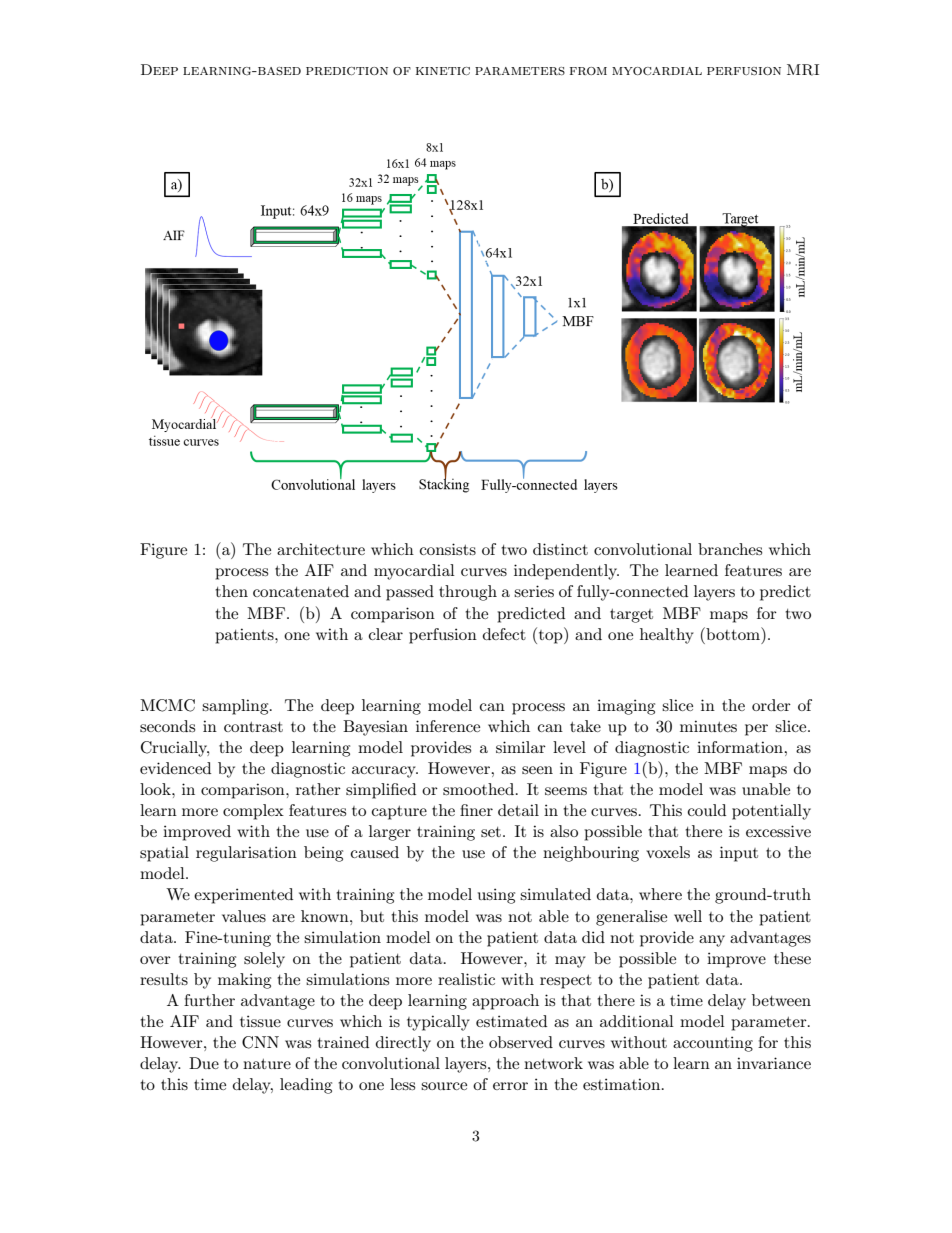 Image resolution: width=952 pixels, height=1233 pixels. What do you see at coordinates (204, 1063) in the screenshot?
I see `Due` at bounding box center [204, 1063].
